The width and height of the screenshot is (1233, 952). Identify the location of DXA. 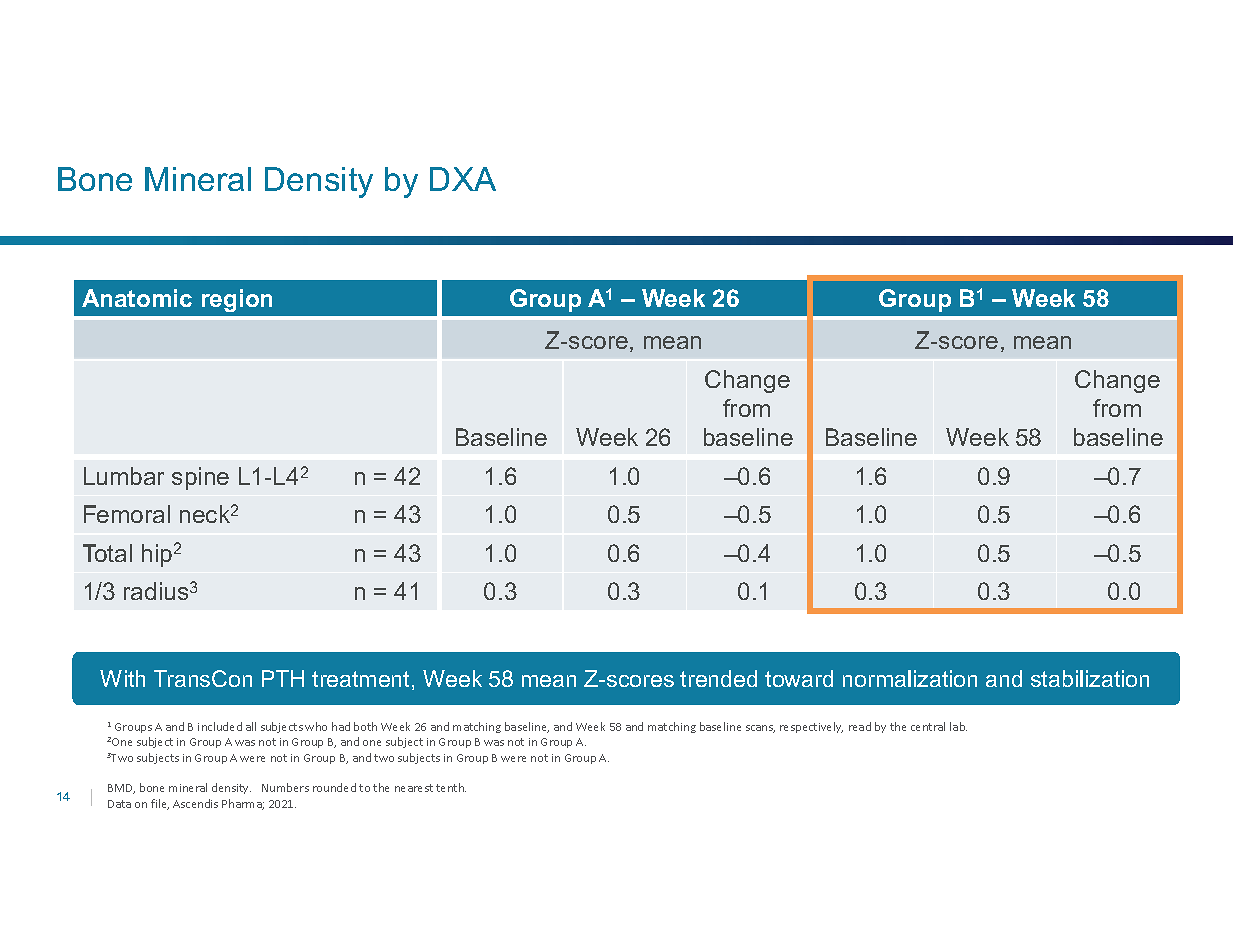
(463, 179).
